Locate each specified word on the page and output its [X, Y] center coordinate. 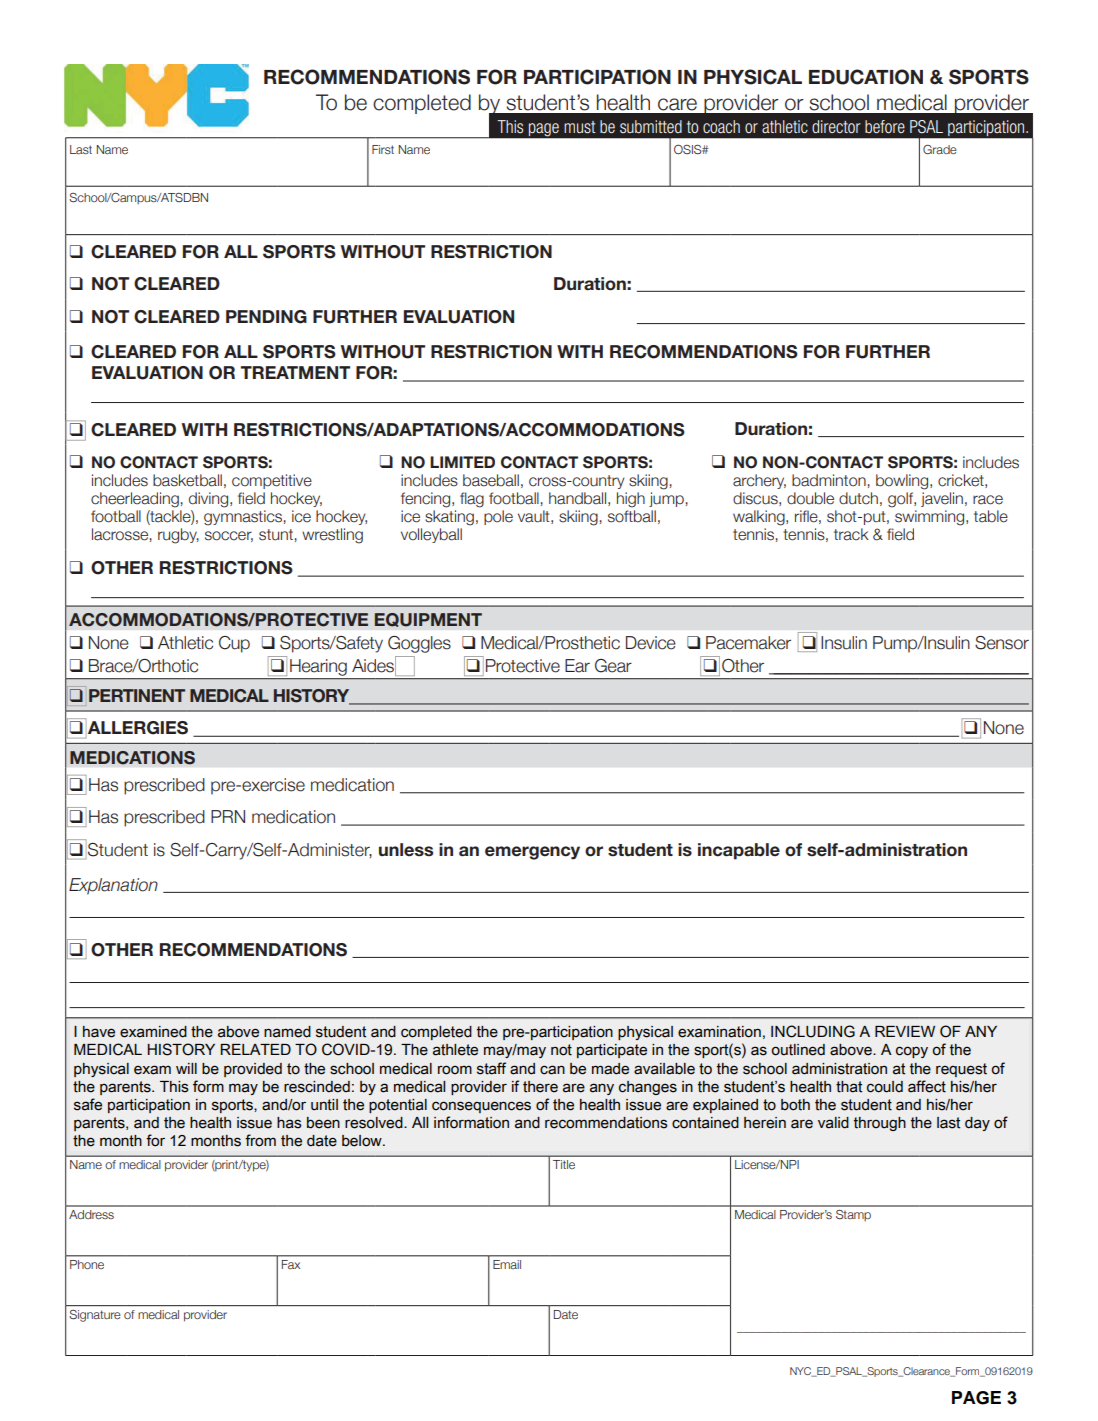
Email [507, 1264]
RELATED [255, 1049]
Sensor [1002, 643]
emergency [532, 853]
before [885, 126]
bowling [903, 482]
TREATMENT [295, 372]
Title [564, 1164]
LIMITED [462, 462]
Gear [613, 666]
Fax [291, 1264]
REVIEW [905, 1031]
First [383, 149]
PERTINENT [137, 695]
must [580, 127]
